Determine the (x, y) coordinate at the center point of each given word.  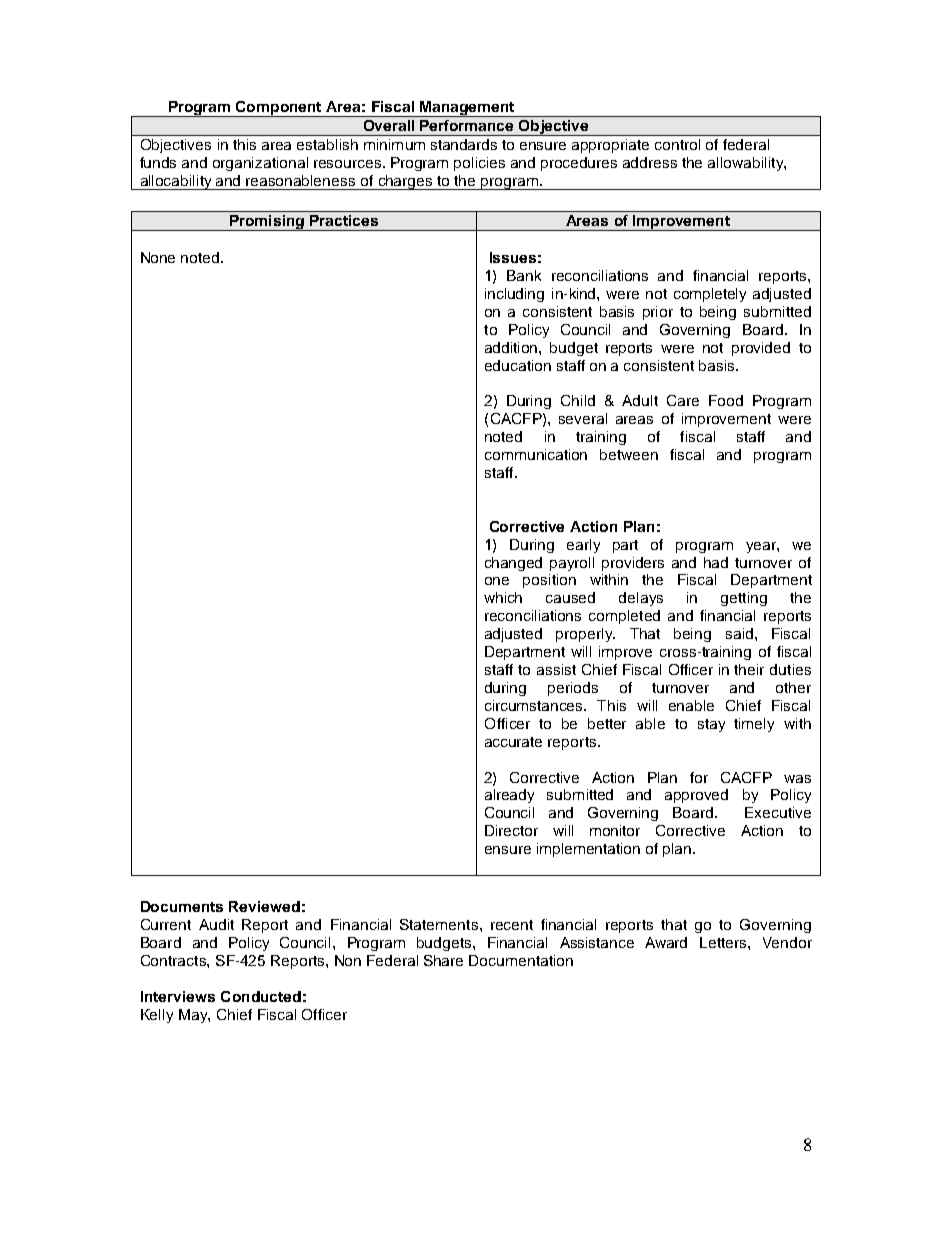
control (677, 144)
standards (464, 144)
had (716, 562)
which (503, 597)
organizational (260, 164)
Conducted (261, 996)
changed (513, 564)
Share (443, 960)
